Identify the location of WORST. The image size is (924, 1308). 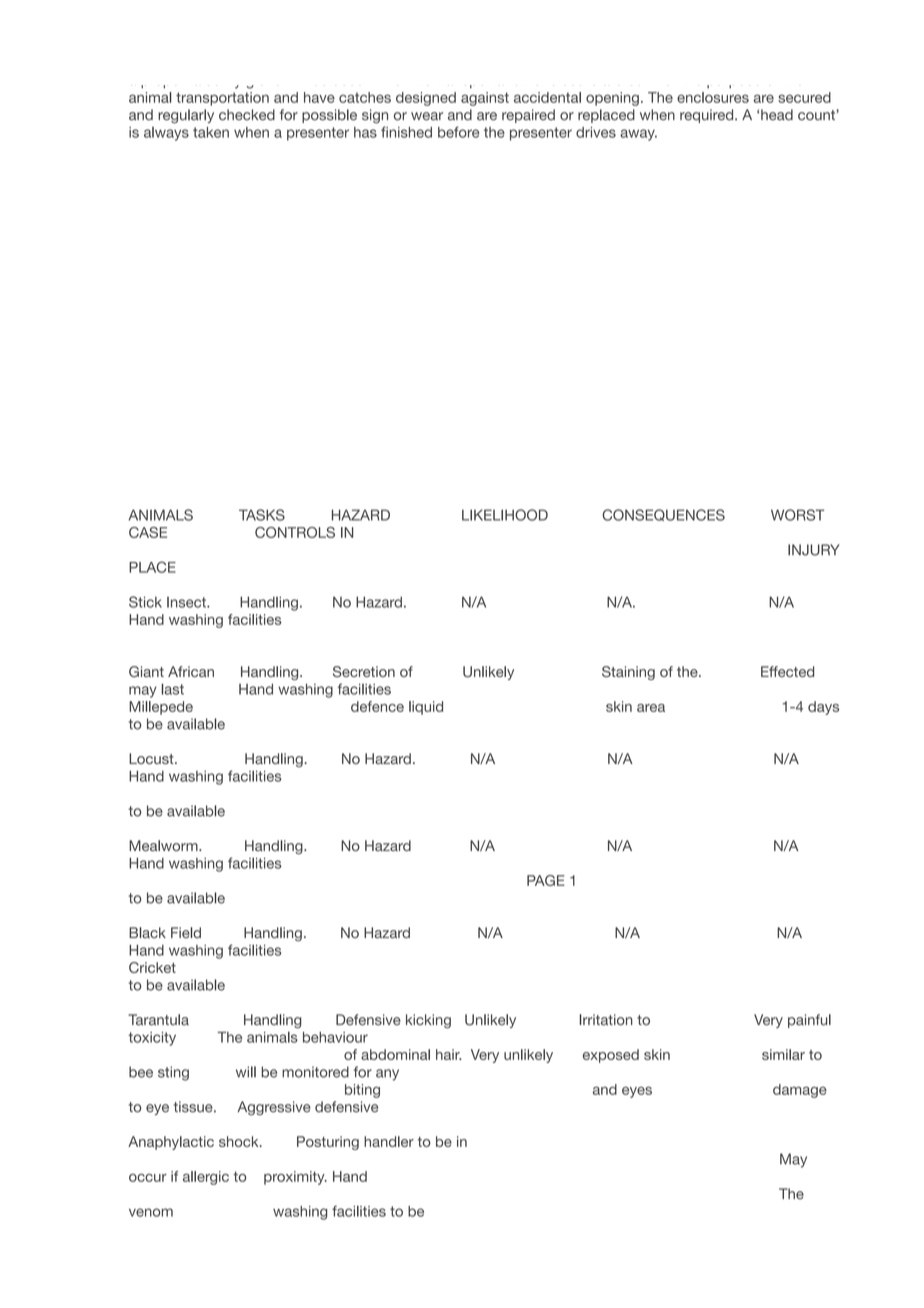
(797, 515).
